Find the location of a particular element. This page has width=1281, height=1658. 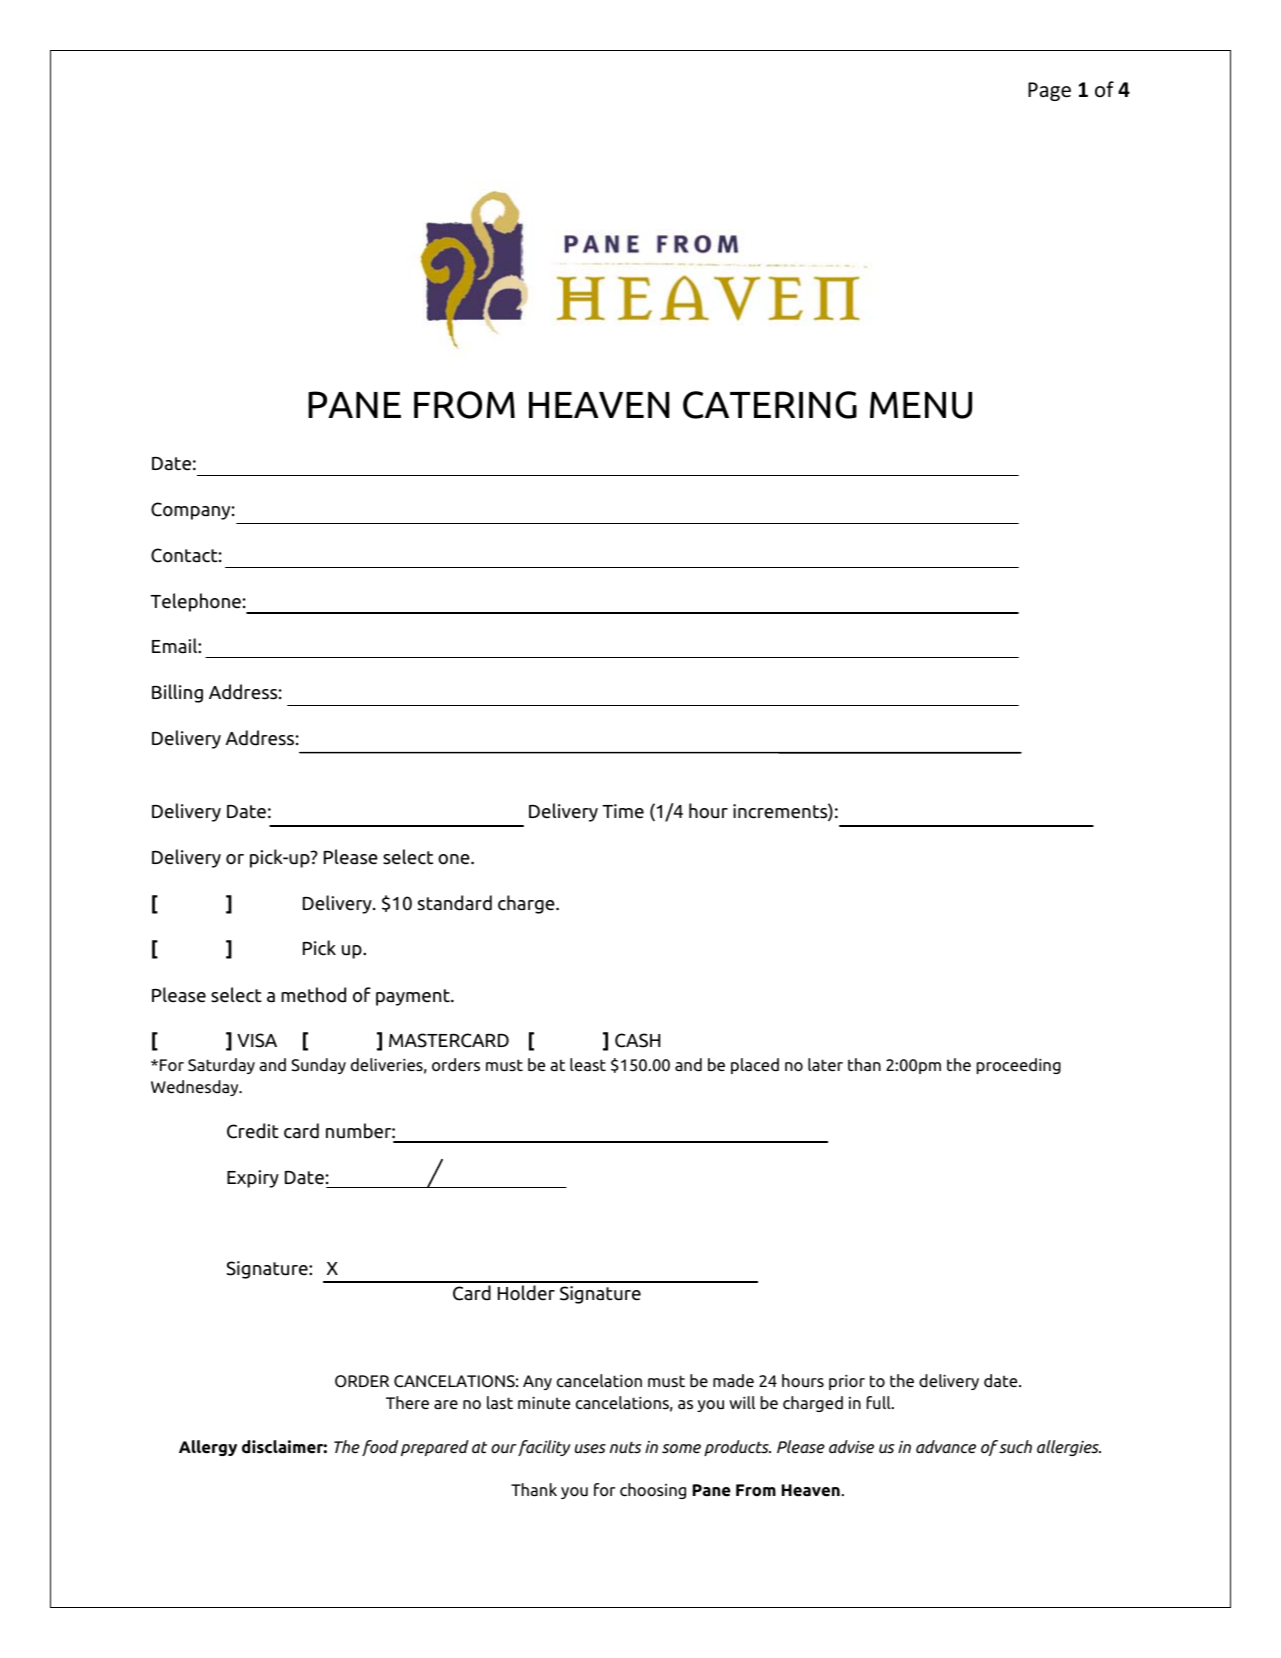

advance is located at coordinates (946, 1446).
